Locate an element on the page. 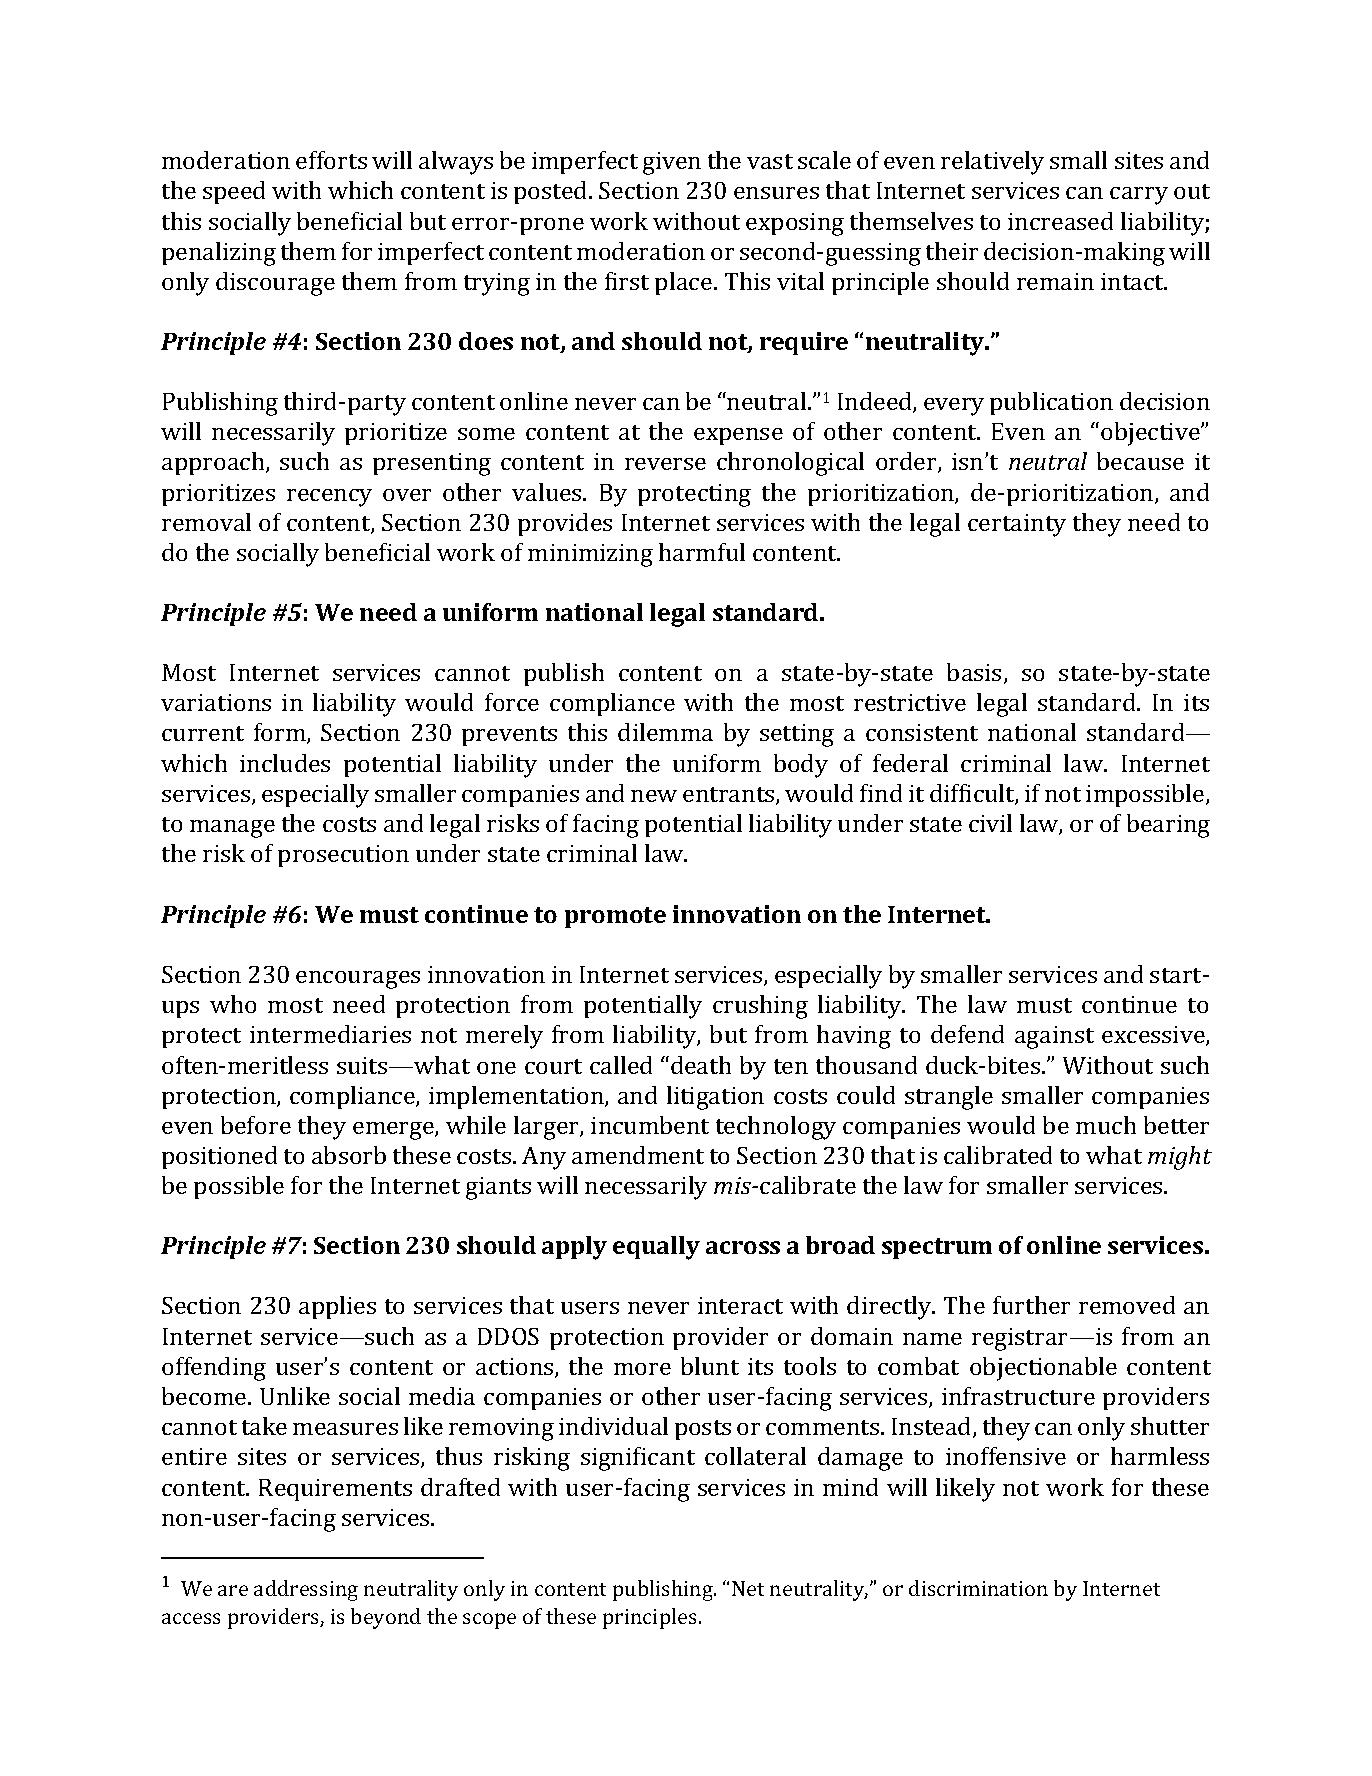 This page has width=1372, height=1776. given is located at coordinates (672, 163).
